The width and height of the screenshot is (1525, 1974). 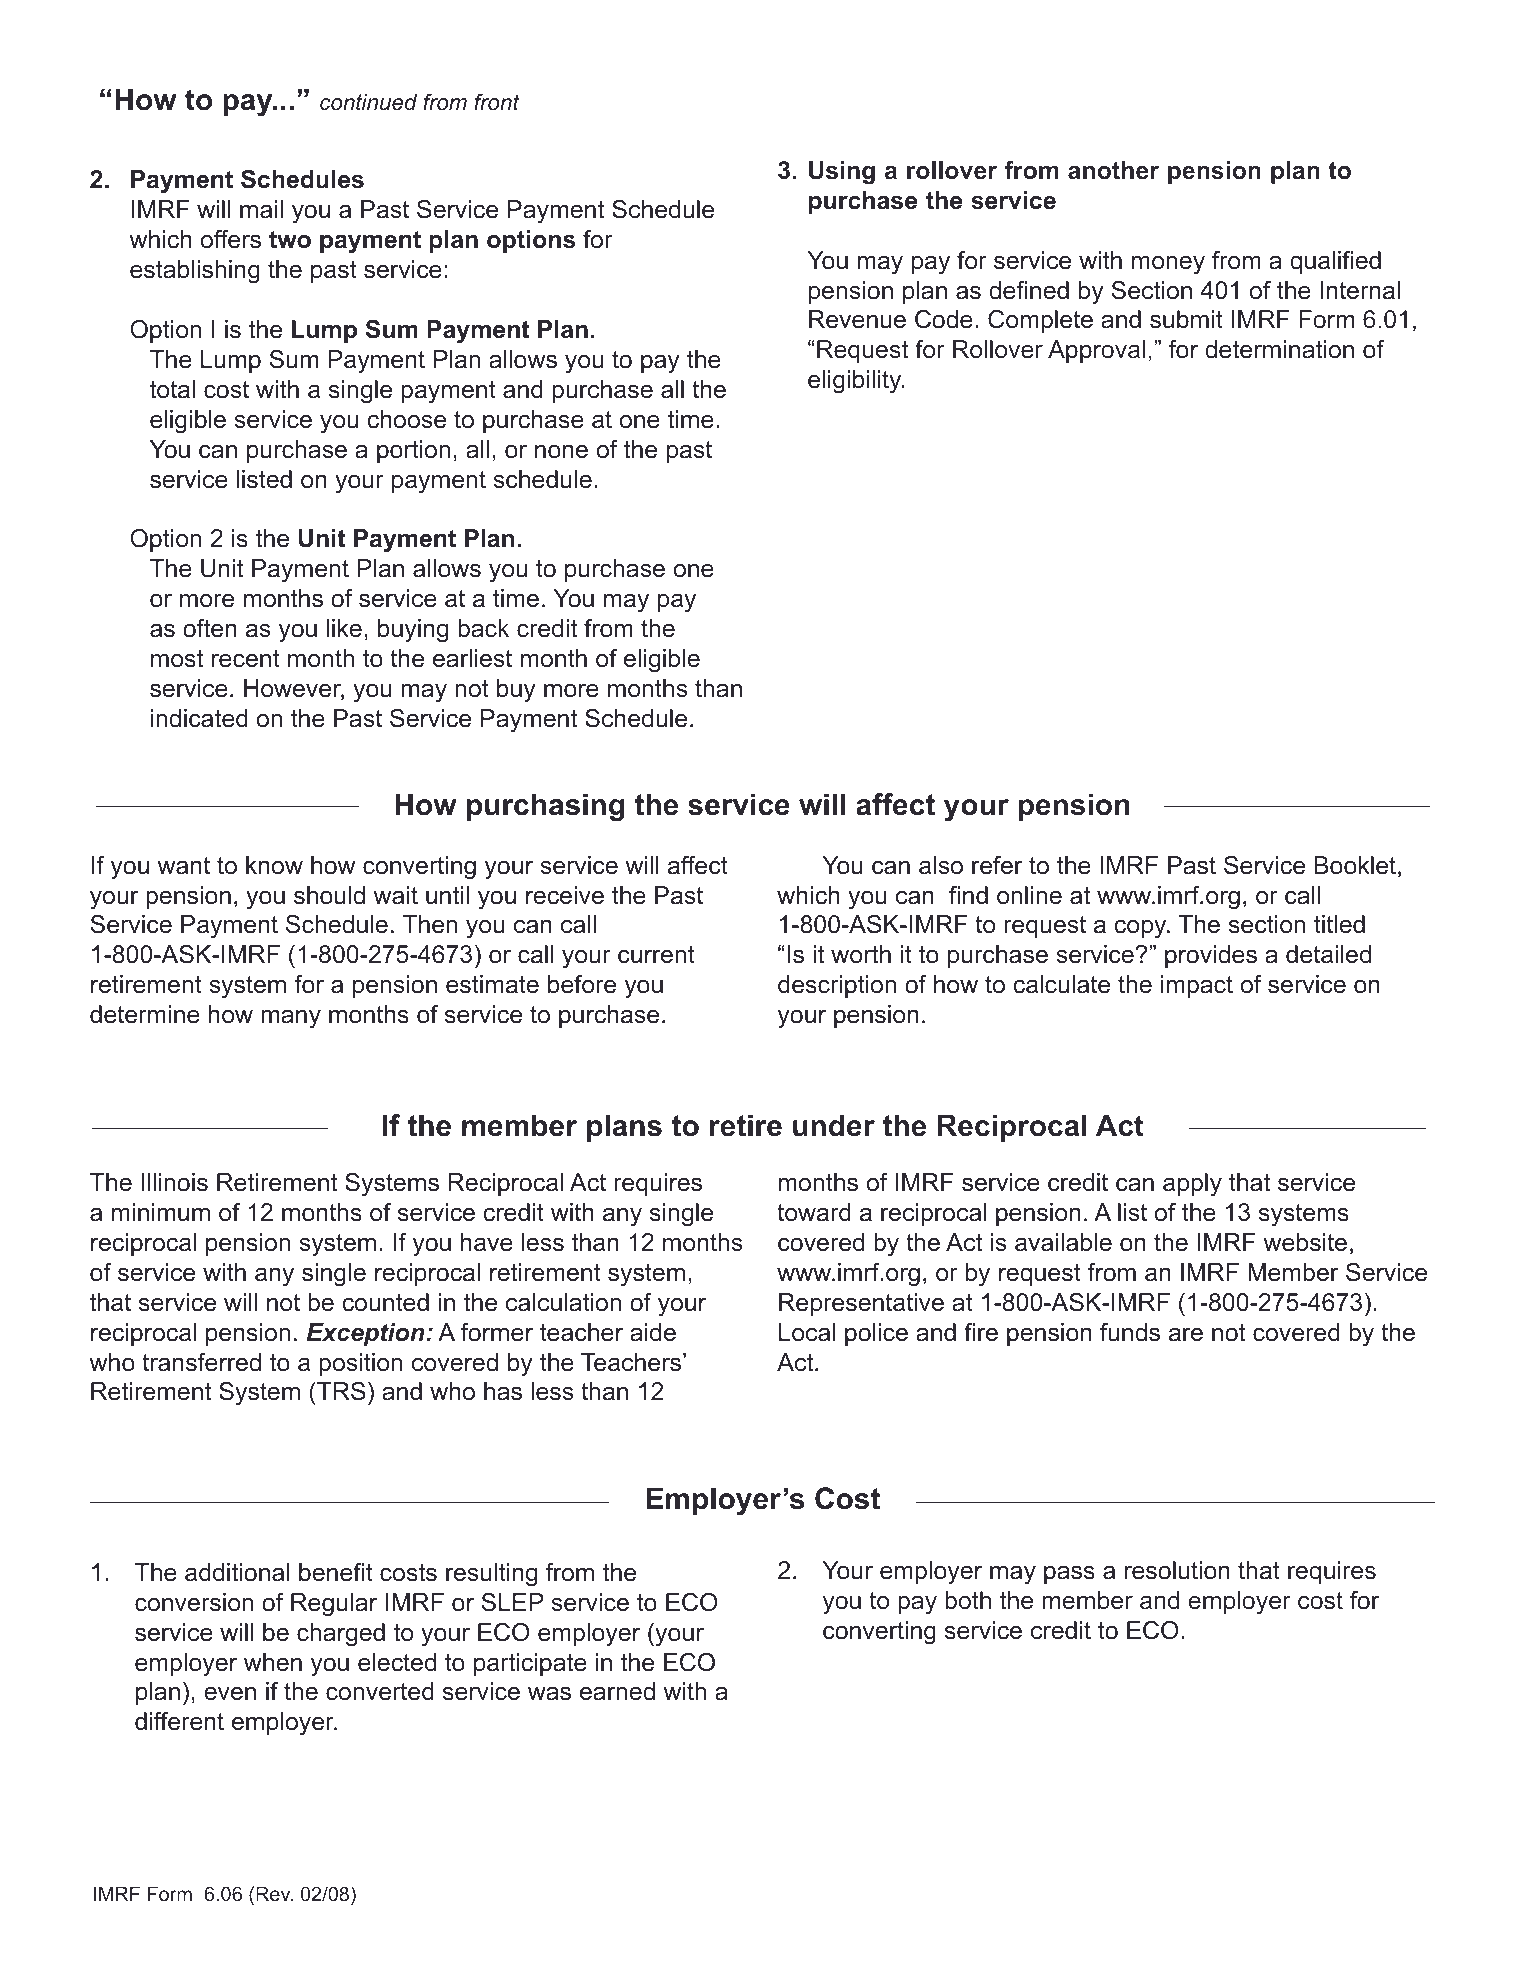 I want to click on resolution, so click(x=1177, y=1570).
